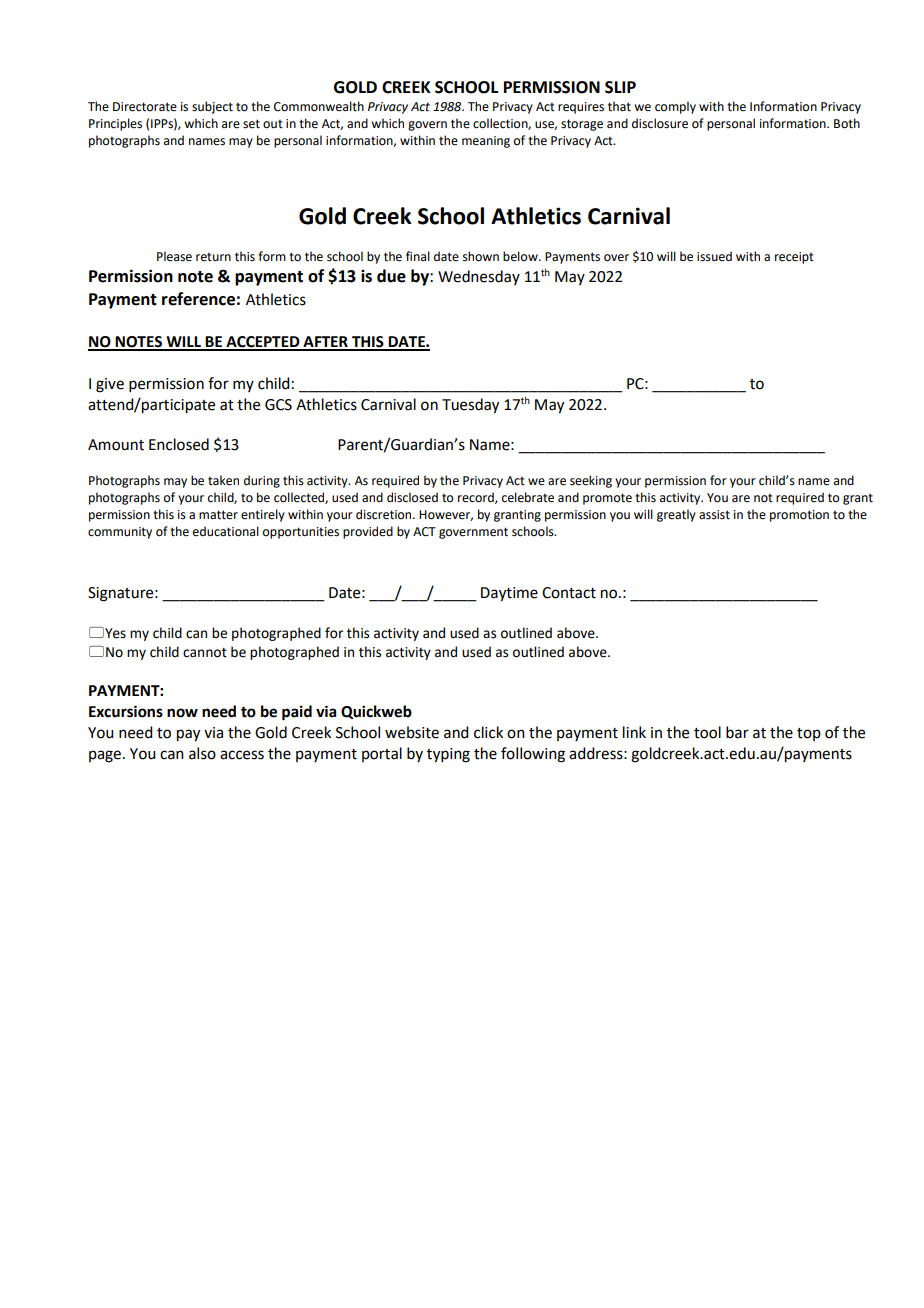  I want to click on click, so click(488, 732).
